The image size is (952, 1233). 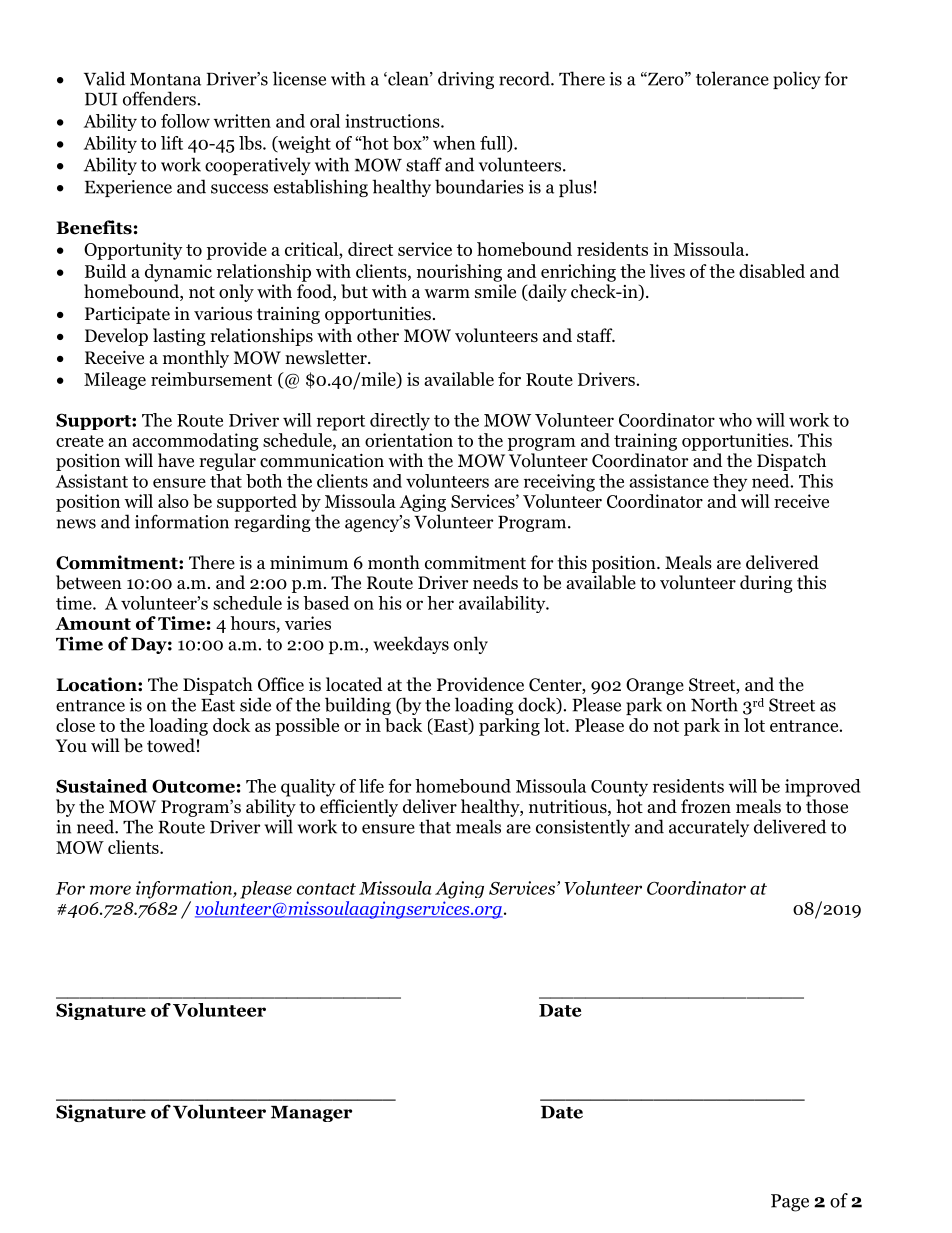 What do you see at coordinates (709, 828) in the screenshot?
I see `accurately` at bounding box center [709, 828].
